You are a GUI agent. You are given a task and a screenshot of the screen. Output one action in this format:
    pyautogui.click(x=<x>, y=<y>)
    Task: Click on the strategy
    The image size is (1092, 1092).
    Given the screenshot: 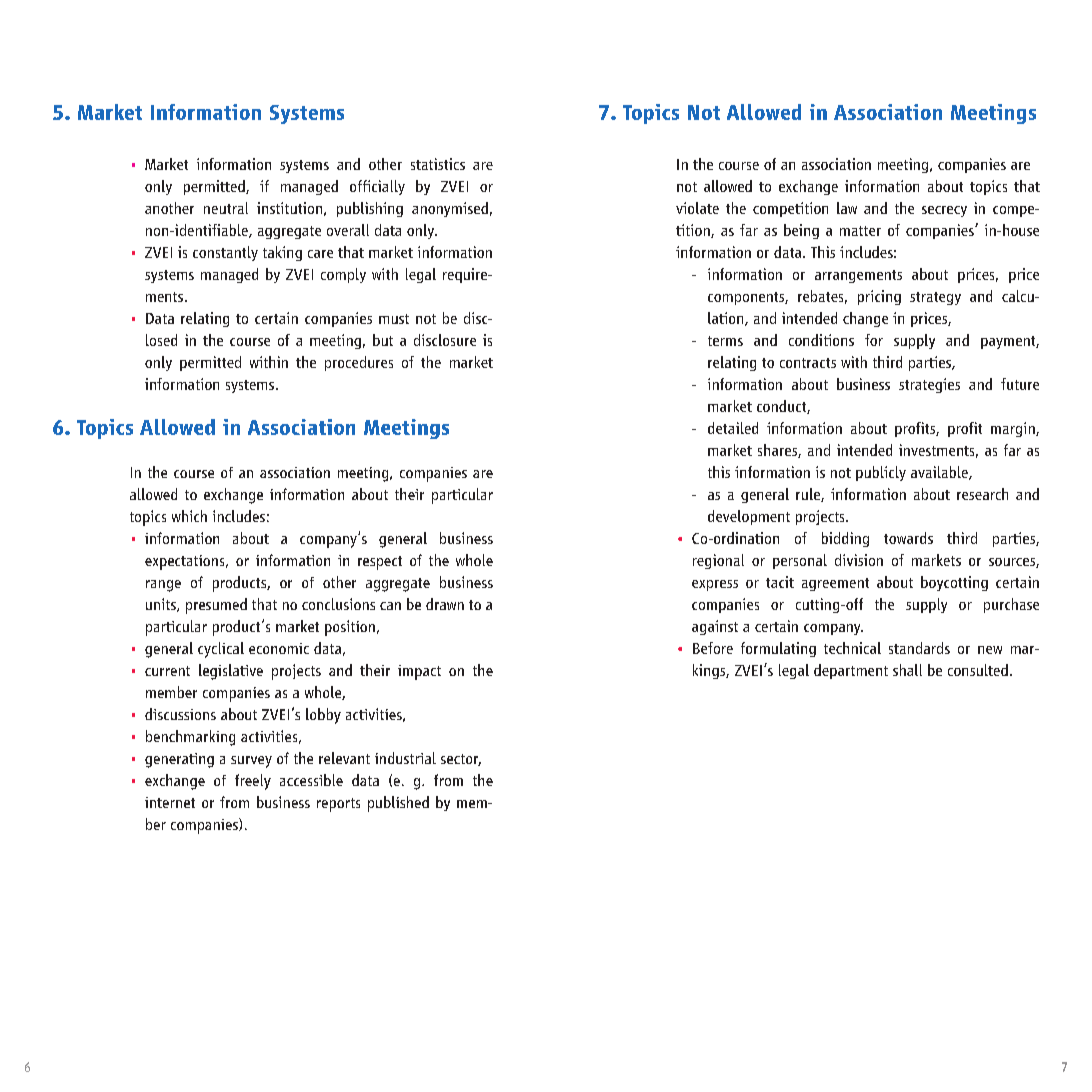 What is the action you would take?
    pyautogui.click(x=935, y=298)
